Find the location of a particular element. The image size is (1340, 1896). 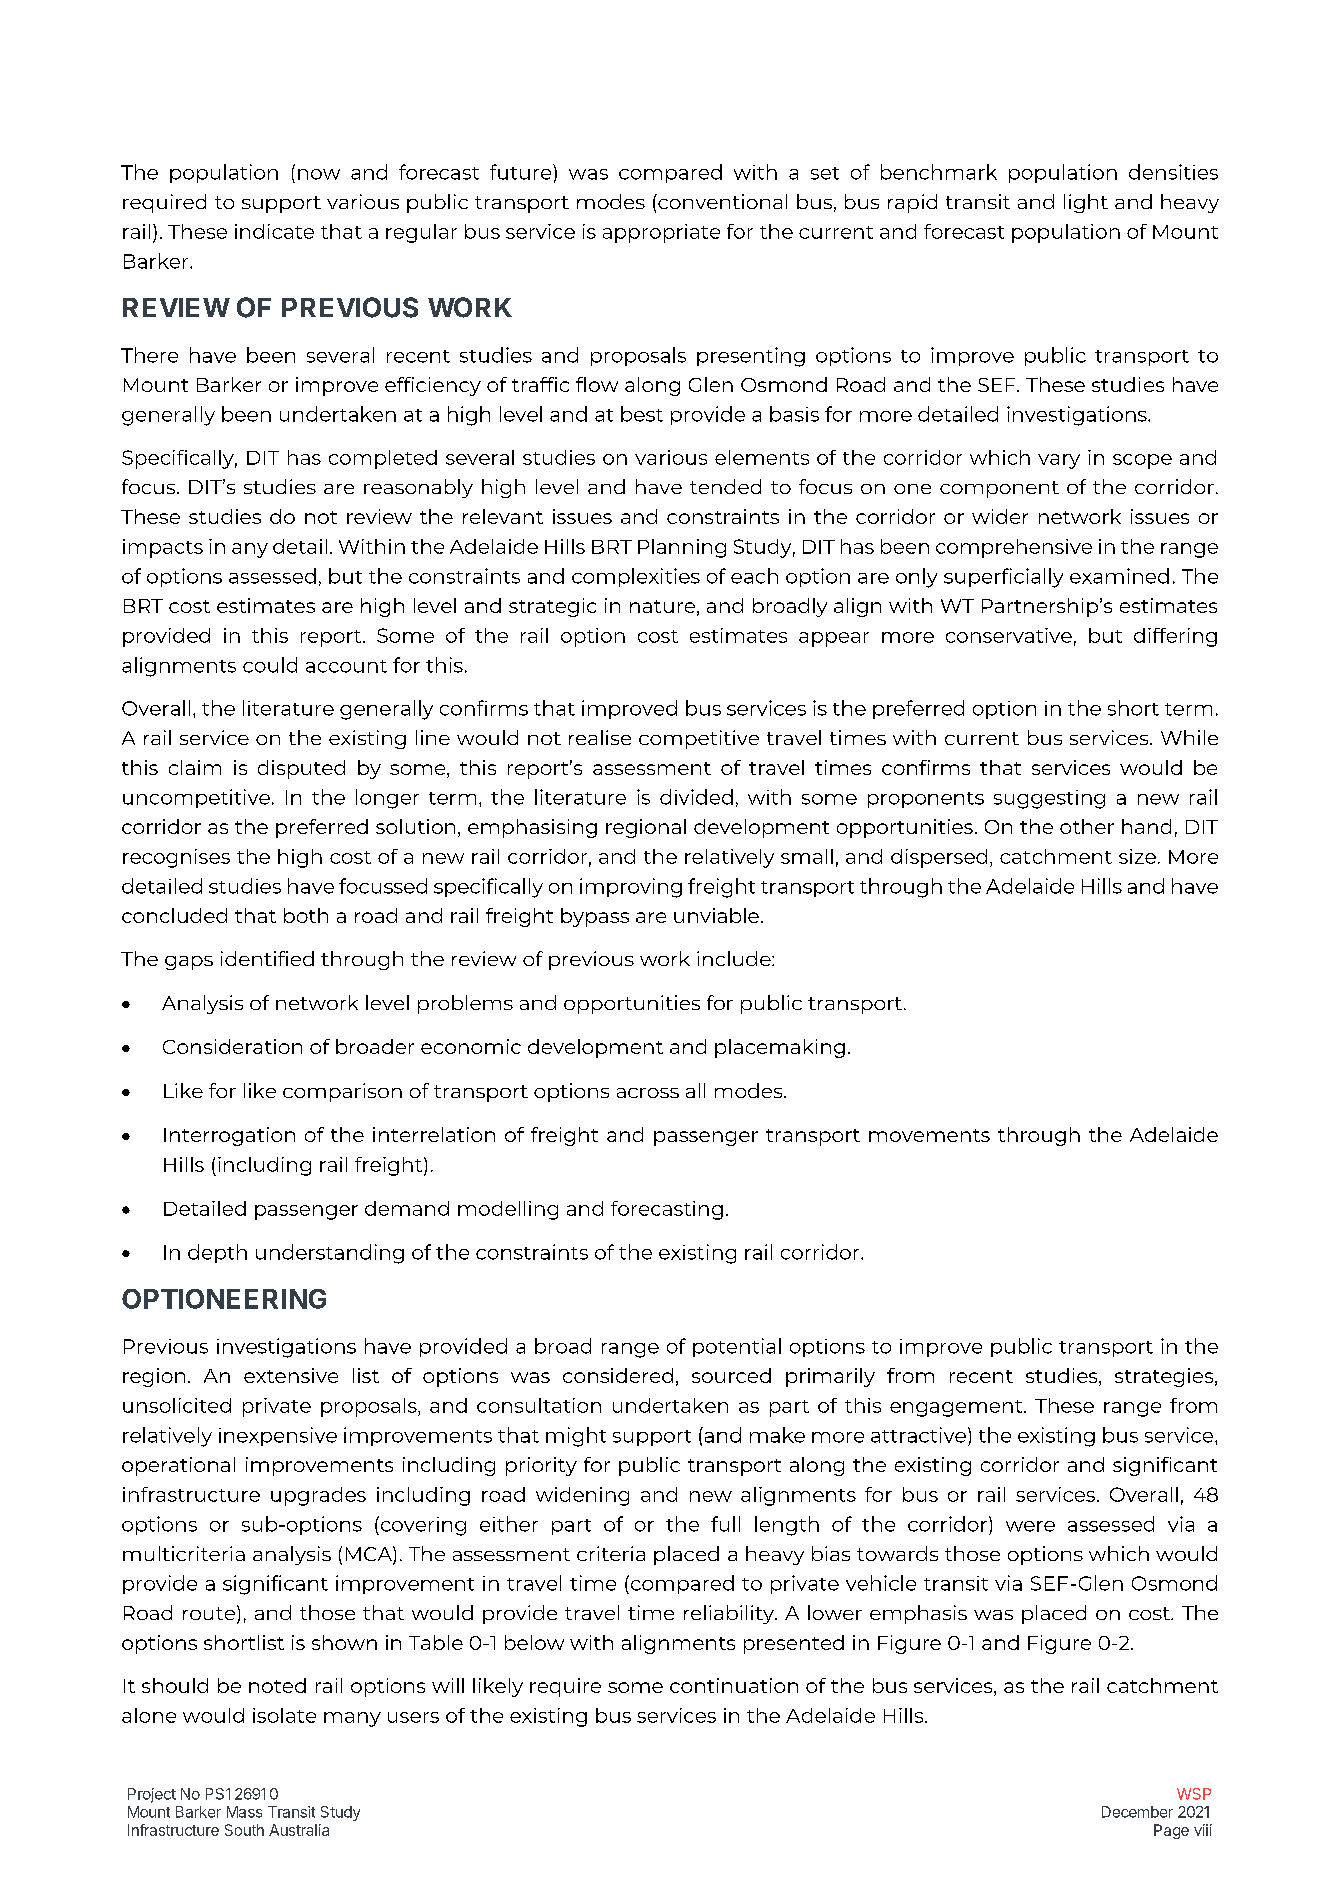

light is located at coordinates (1086, 203).
